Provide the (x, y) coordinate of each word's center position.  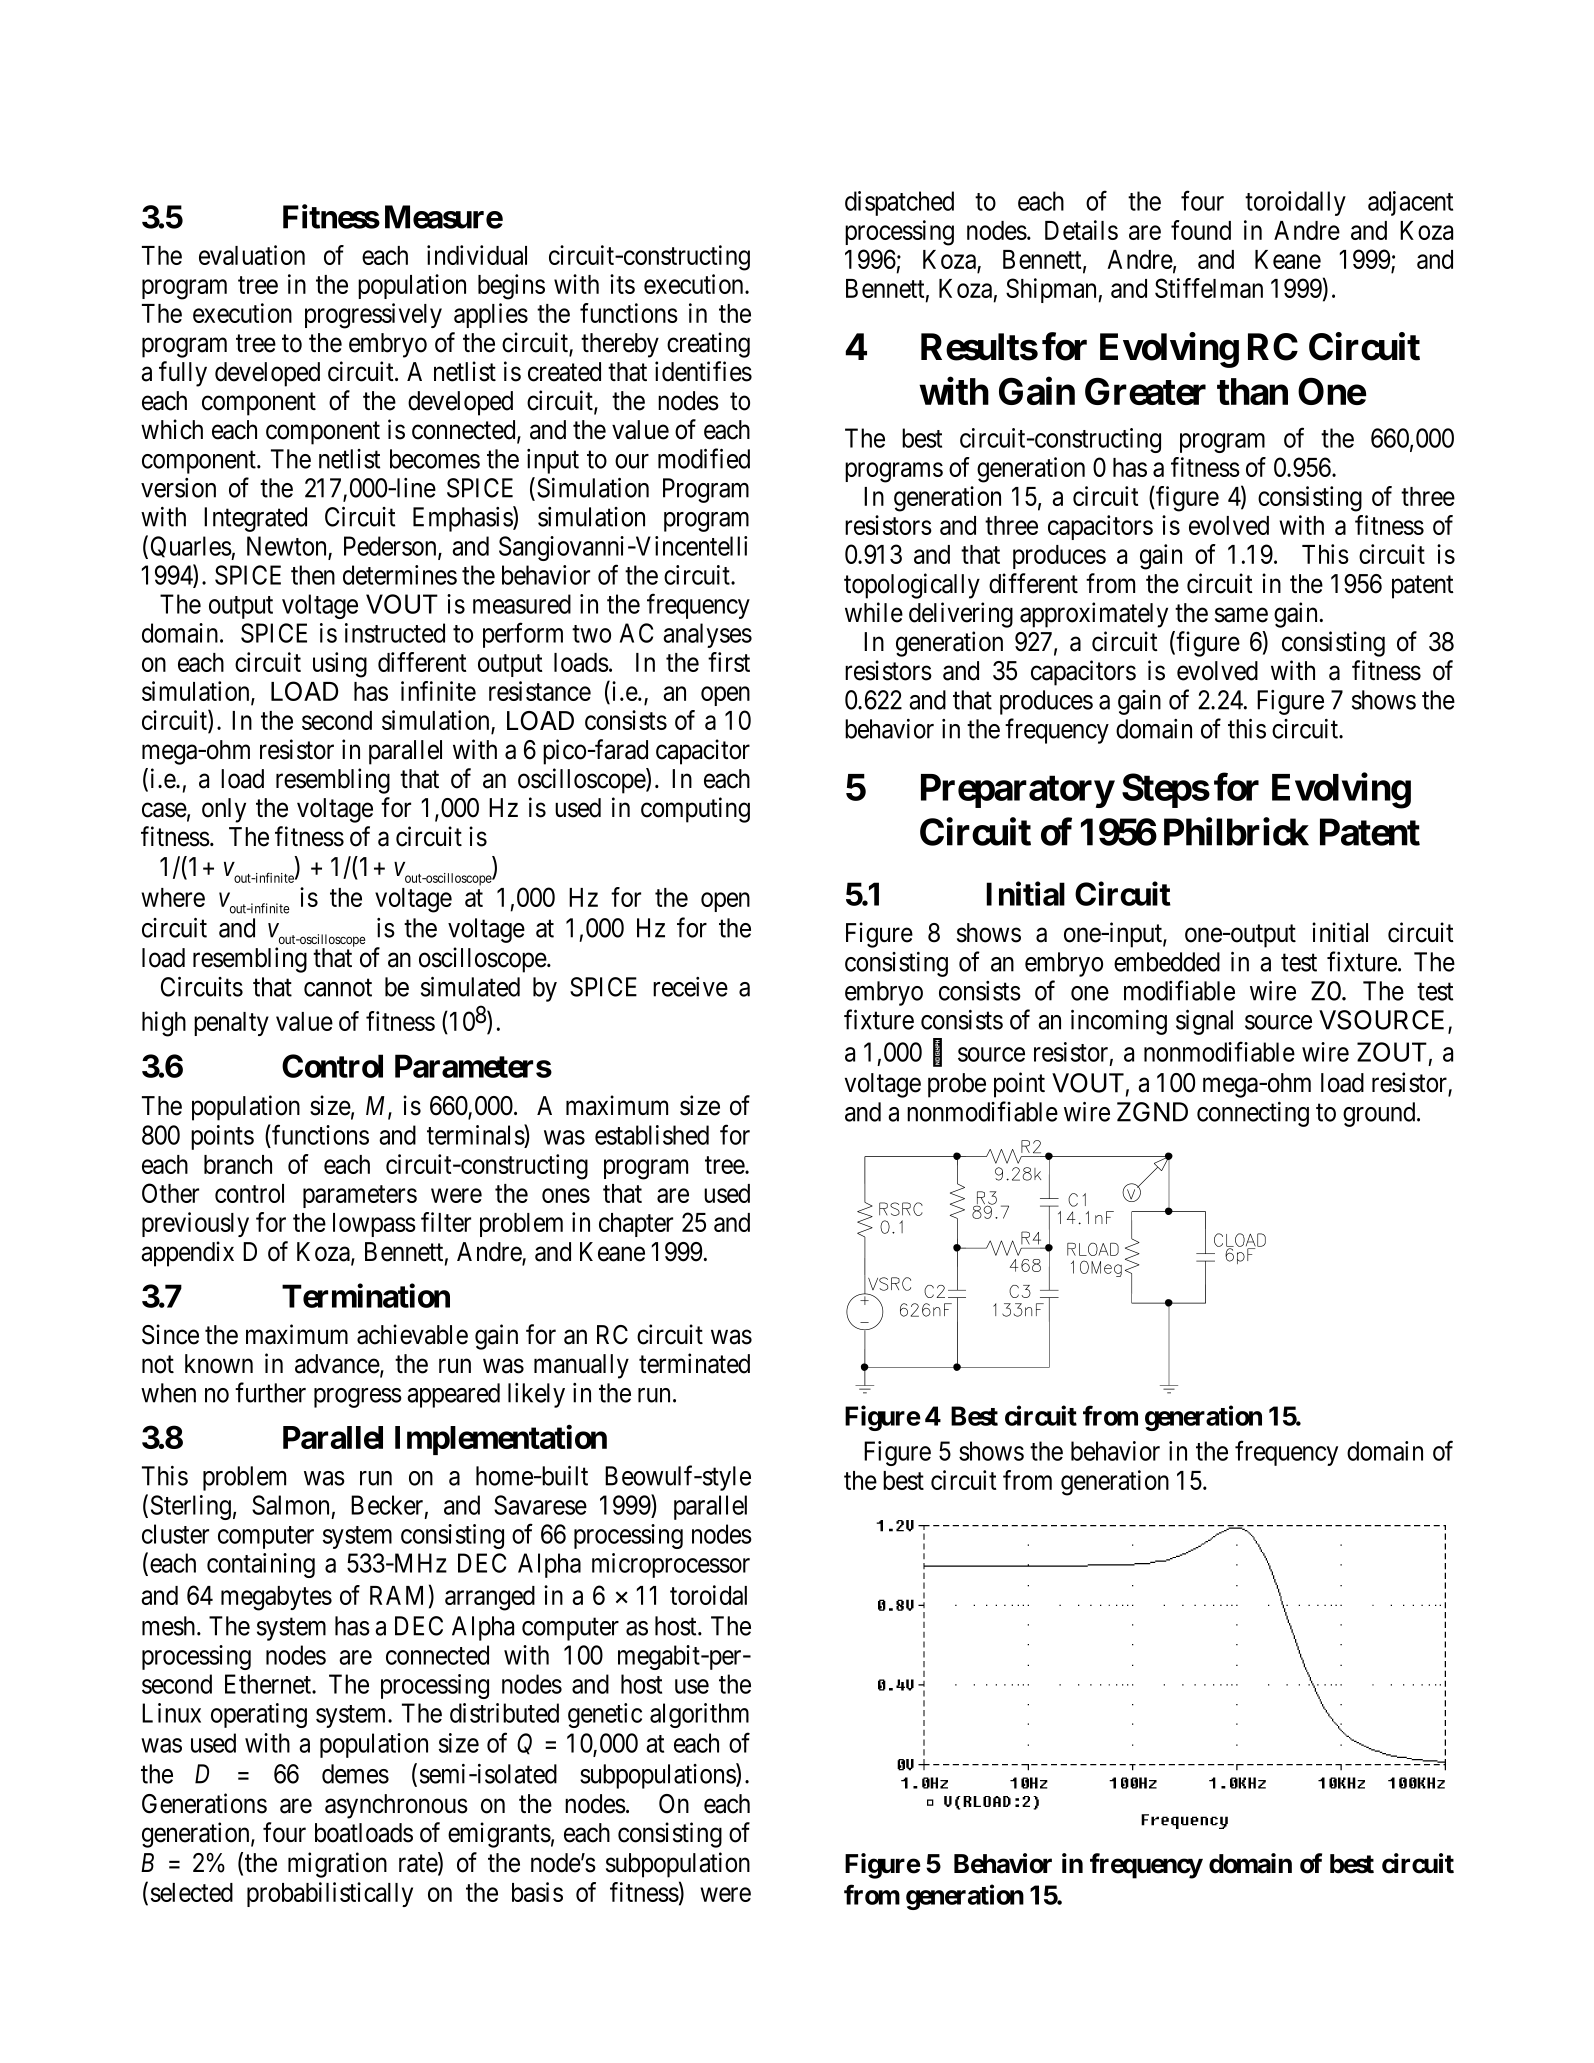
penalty (231, 1024)
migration (337, 1865)
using (340, 665)
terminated (694, 1363)
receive (690, 987)
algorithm (699, 1715)
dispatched (899, 203)
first (729, 662)
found (1201, 230)
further (270, 1392)
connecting (1253, 1114)
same (1241, 615)
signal (1204, 1022)
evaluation (252, 255)
